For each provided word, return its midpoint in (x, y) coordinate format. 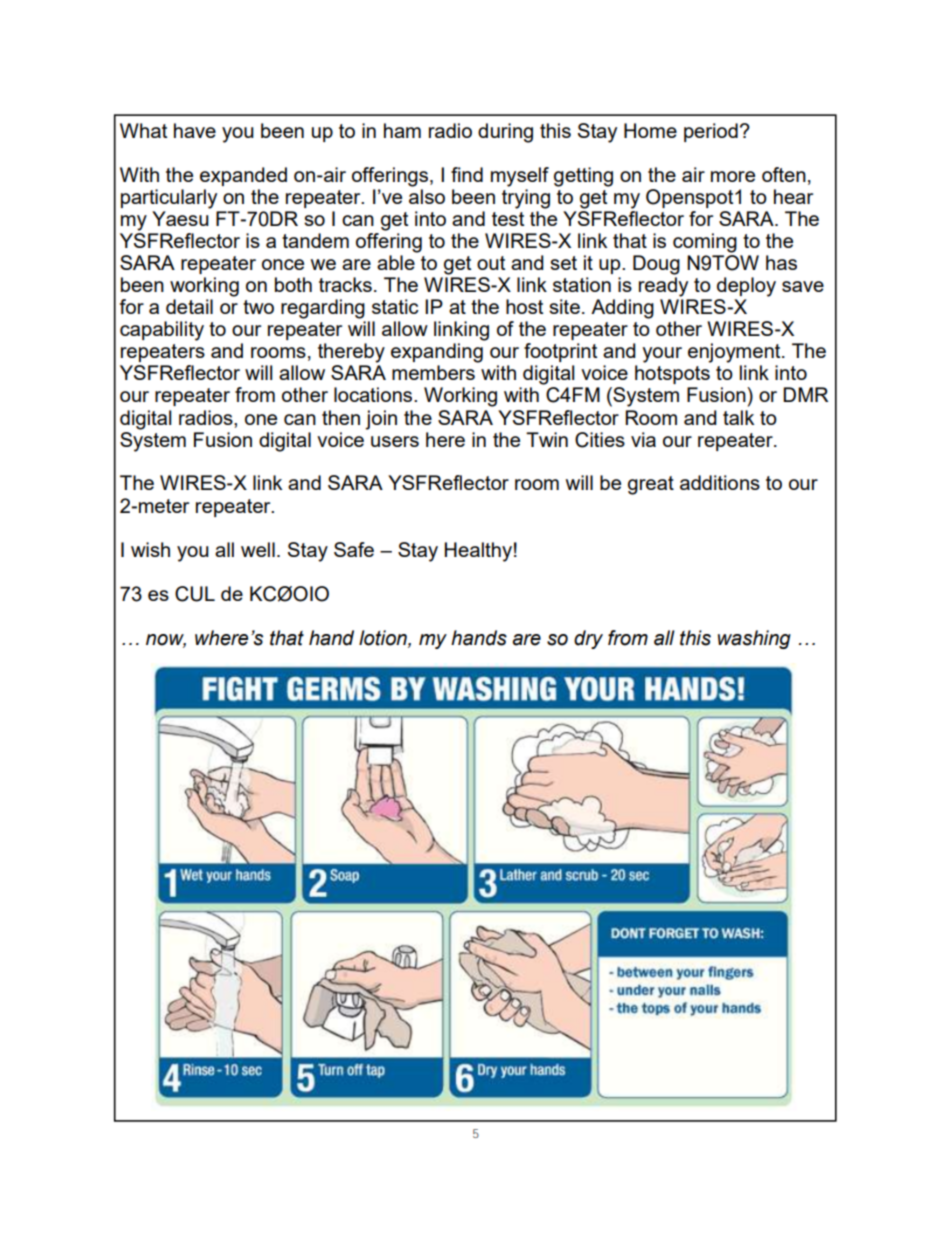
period (711, 132)
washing (754, 639)
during (505, 133)
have (195, 130)
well (258, 549)
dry (588, 639)
